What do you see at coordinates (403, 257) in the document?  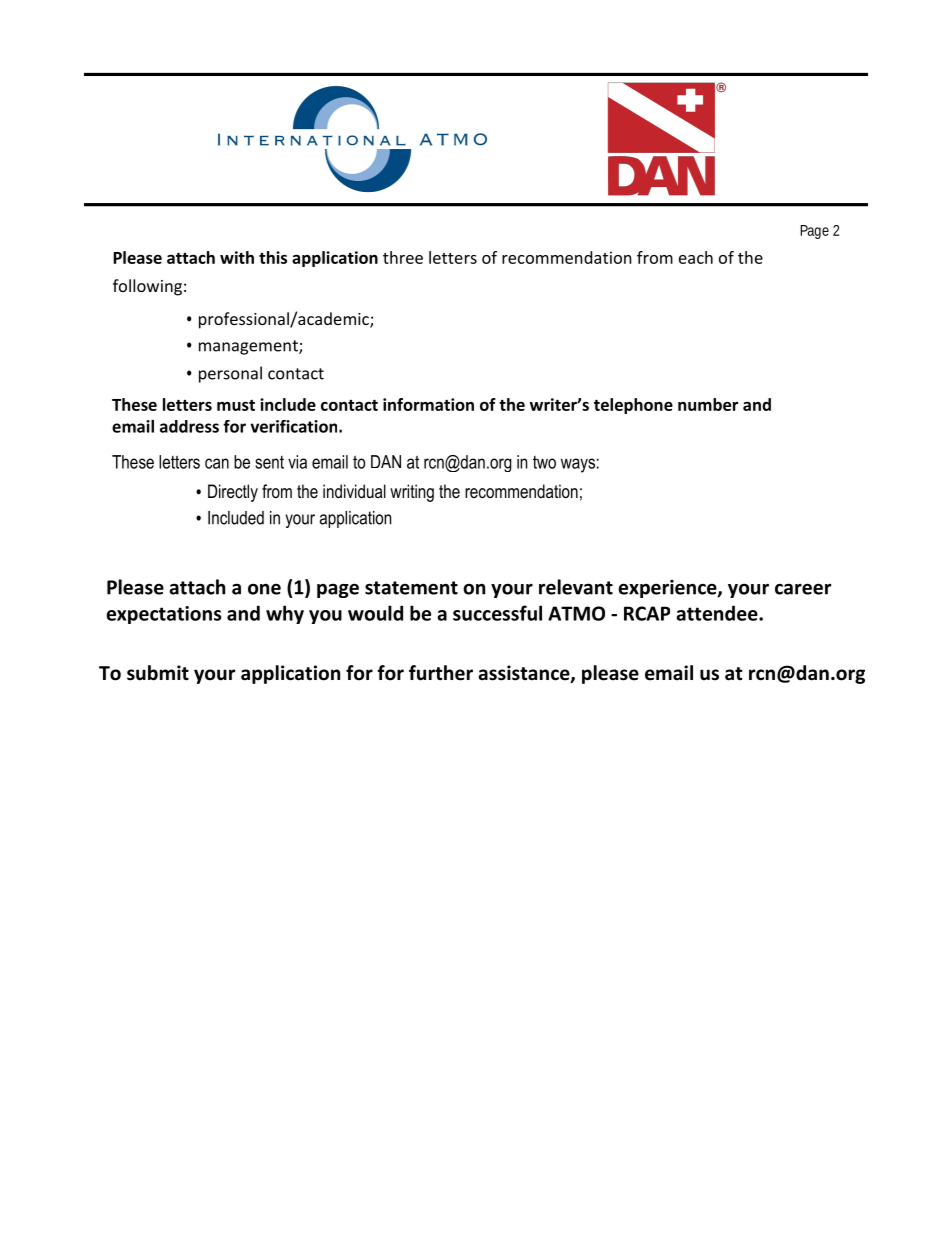 I see `three` at bounding box center [403, 257].
